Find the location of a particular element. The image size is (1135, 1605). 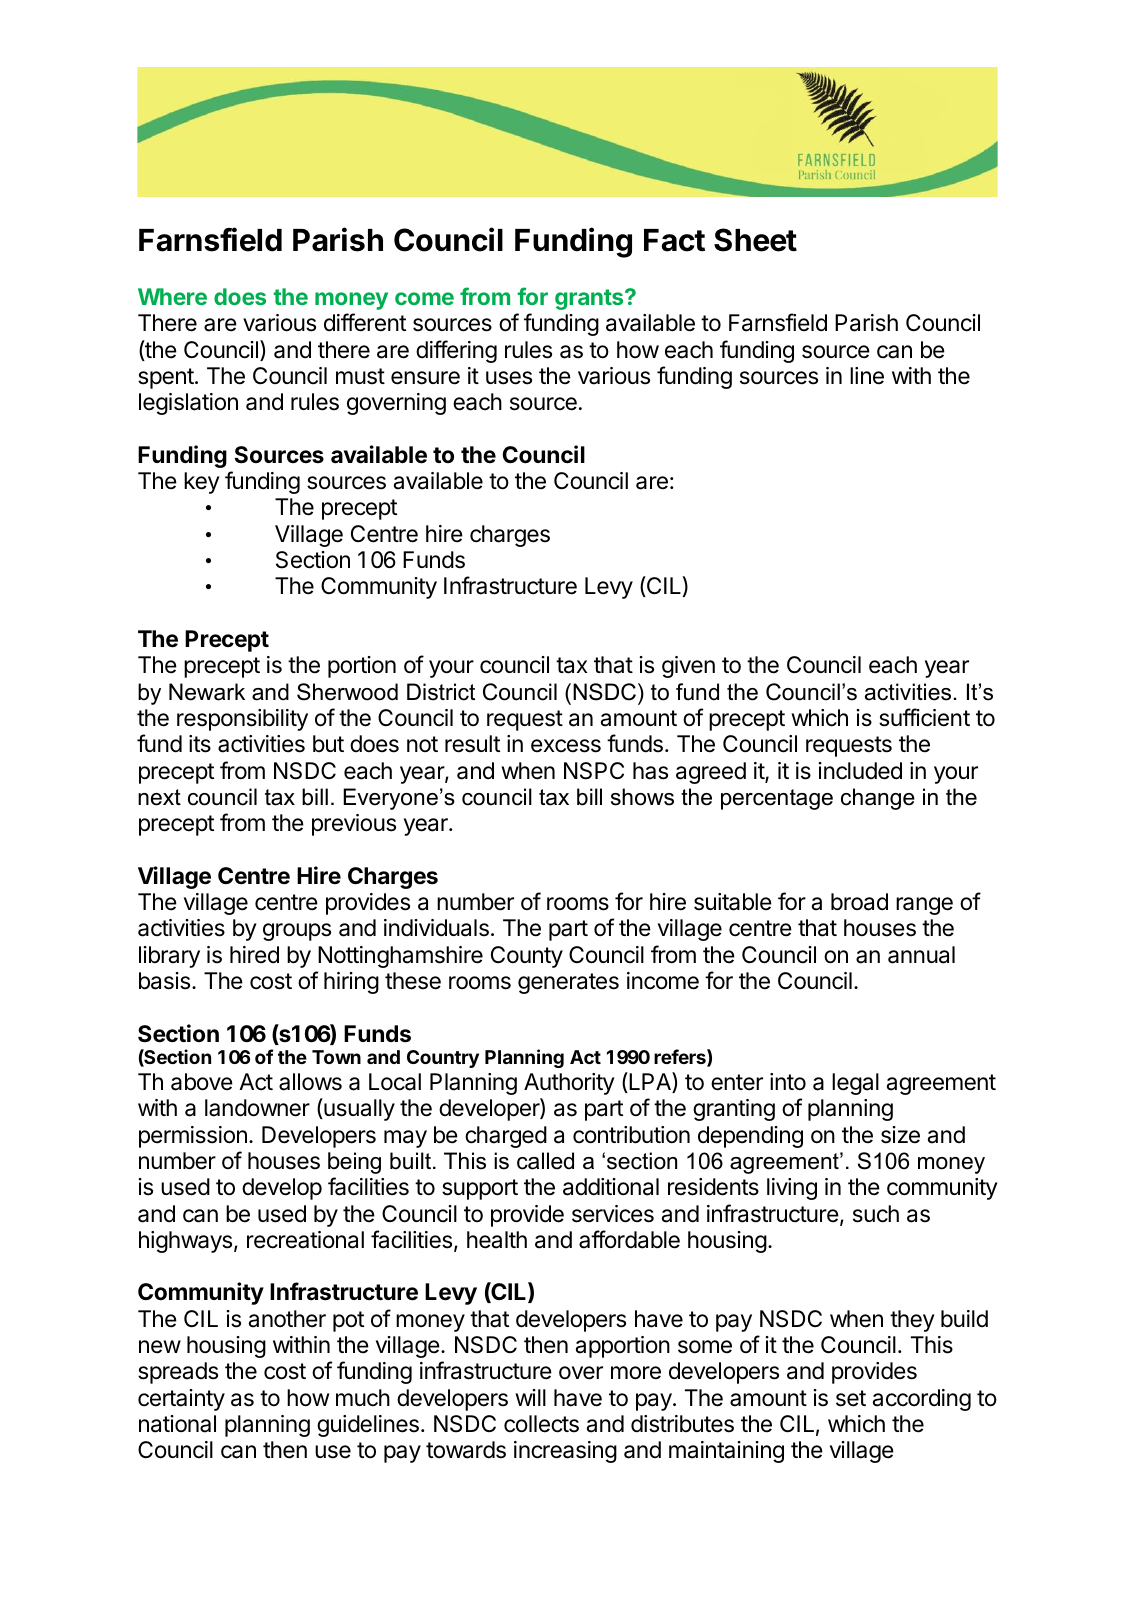

Authority is located at coordinates (569, 1084).
